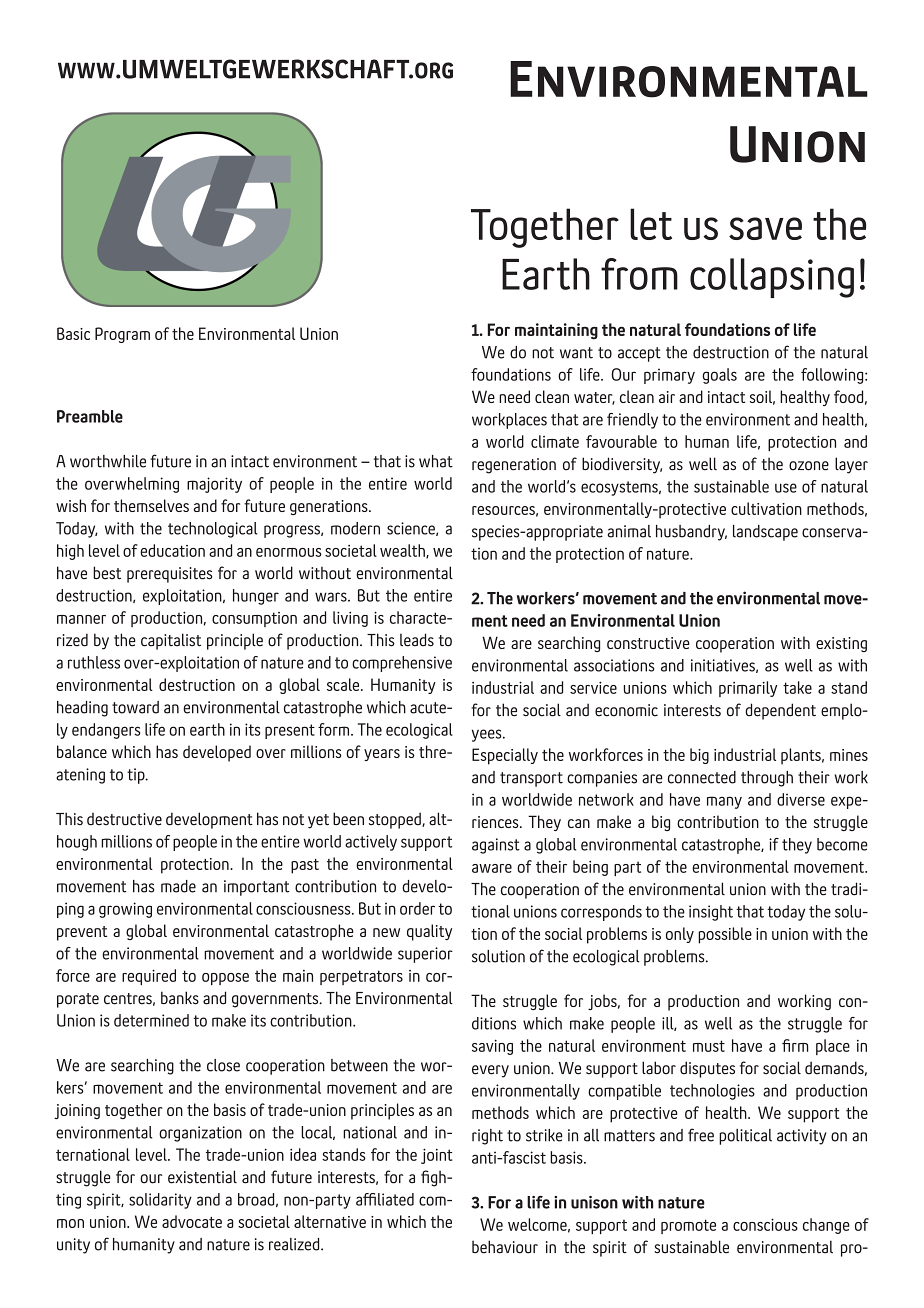  I want to click on insight, so click(711, 913).
